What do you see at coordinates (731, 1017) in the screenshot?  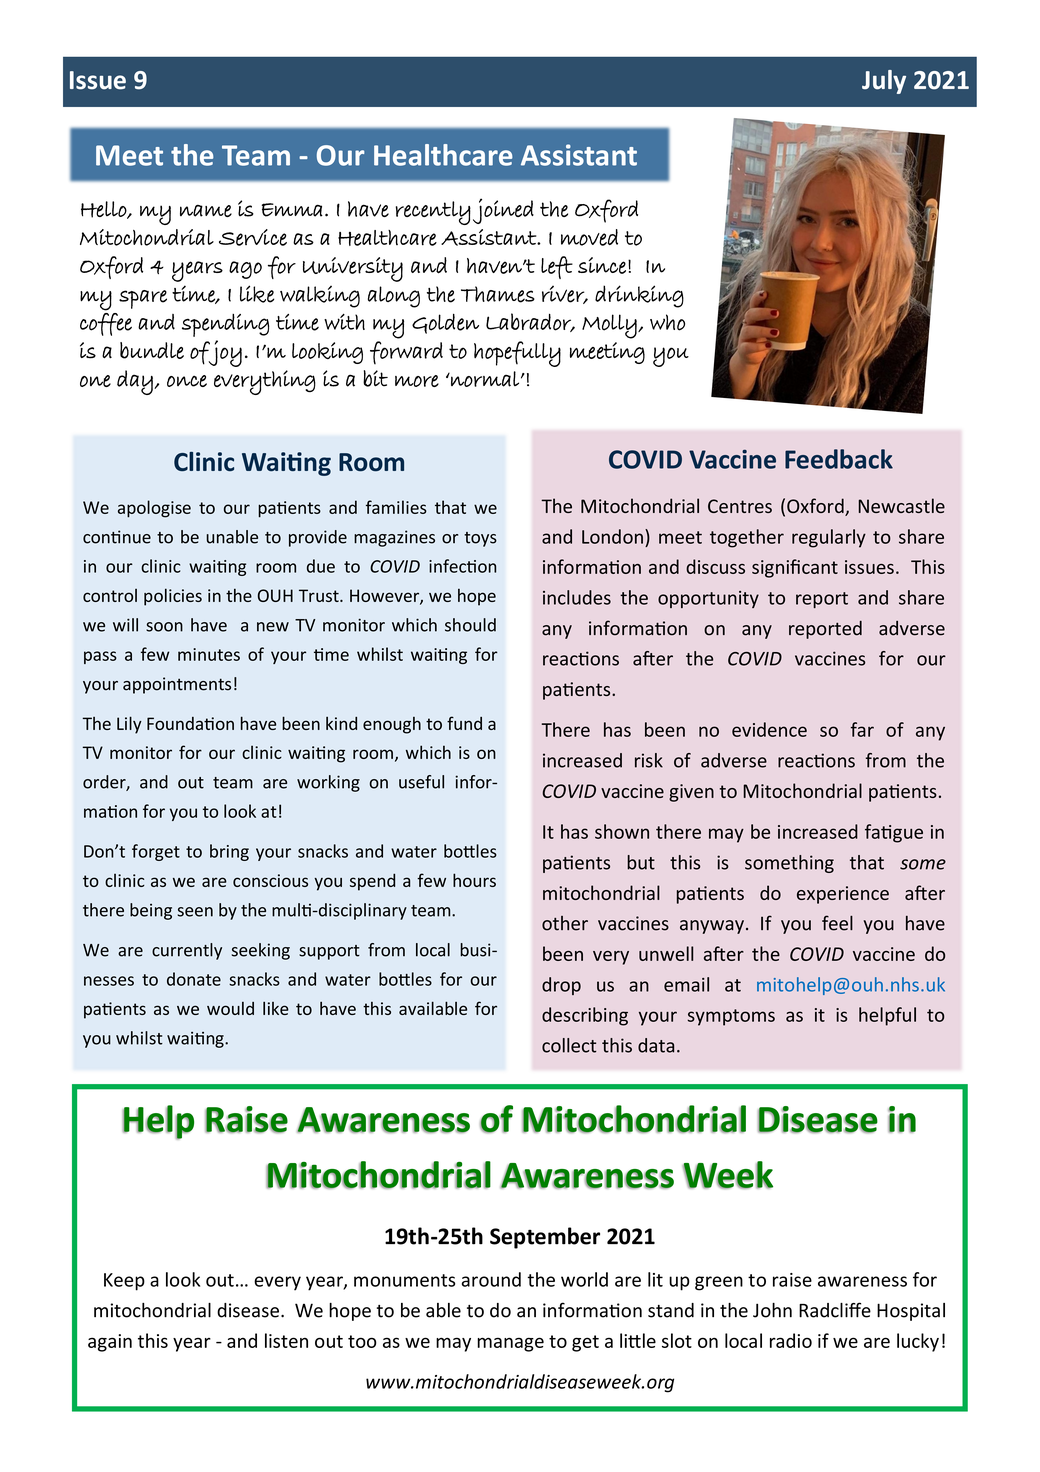 I see `symptoms` at bounding box center [731, 1017].
